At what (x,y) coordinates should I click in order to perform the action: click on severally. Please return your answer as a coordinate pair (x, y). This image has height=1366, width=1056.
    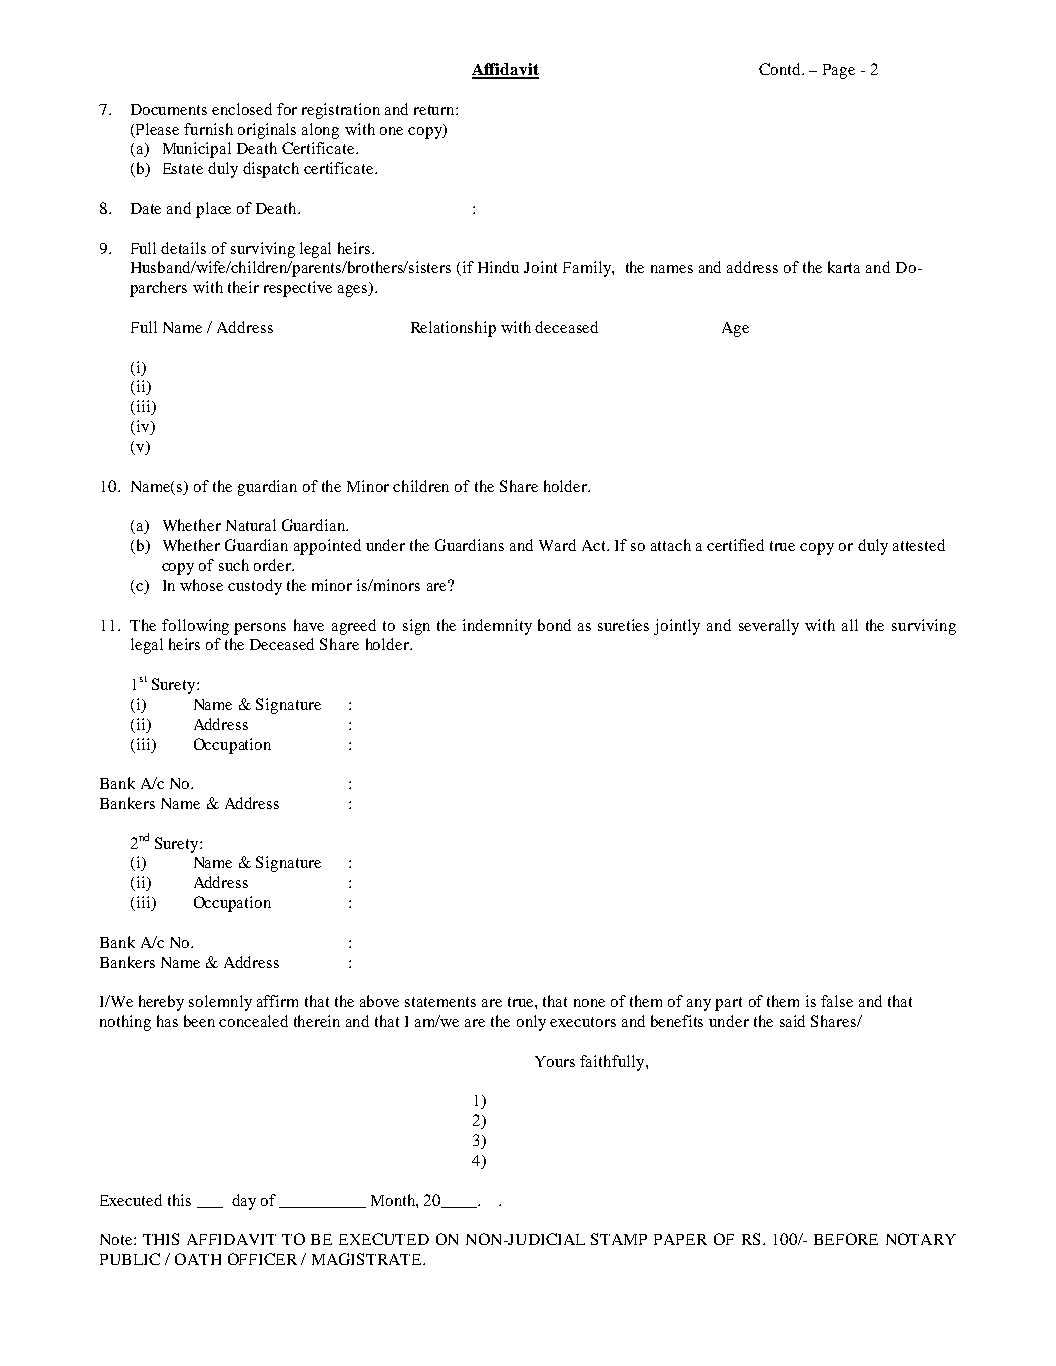
    Looking at the image, I should click on (769, 627).
